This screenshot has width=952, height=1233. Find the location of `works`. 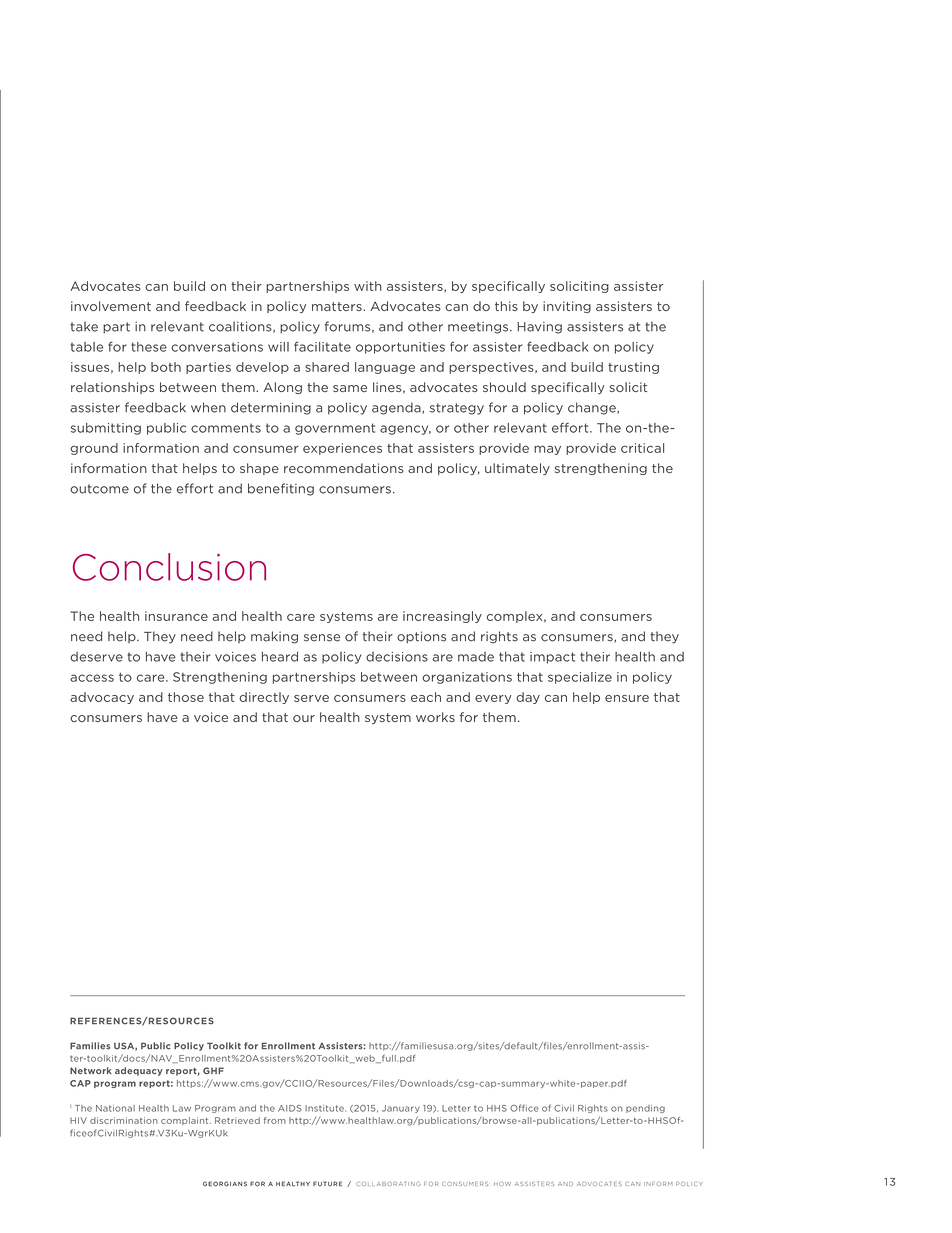

works is located at coordinates (435, 717).
